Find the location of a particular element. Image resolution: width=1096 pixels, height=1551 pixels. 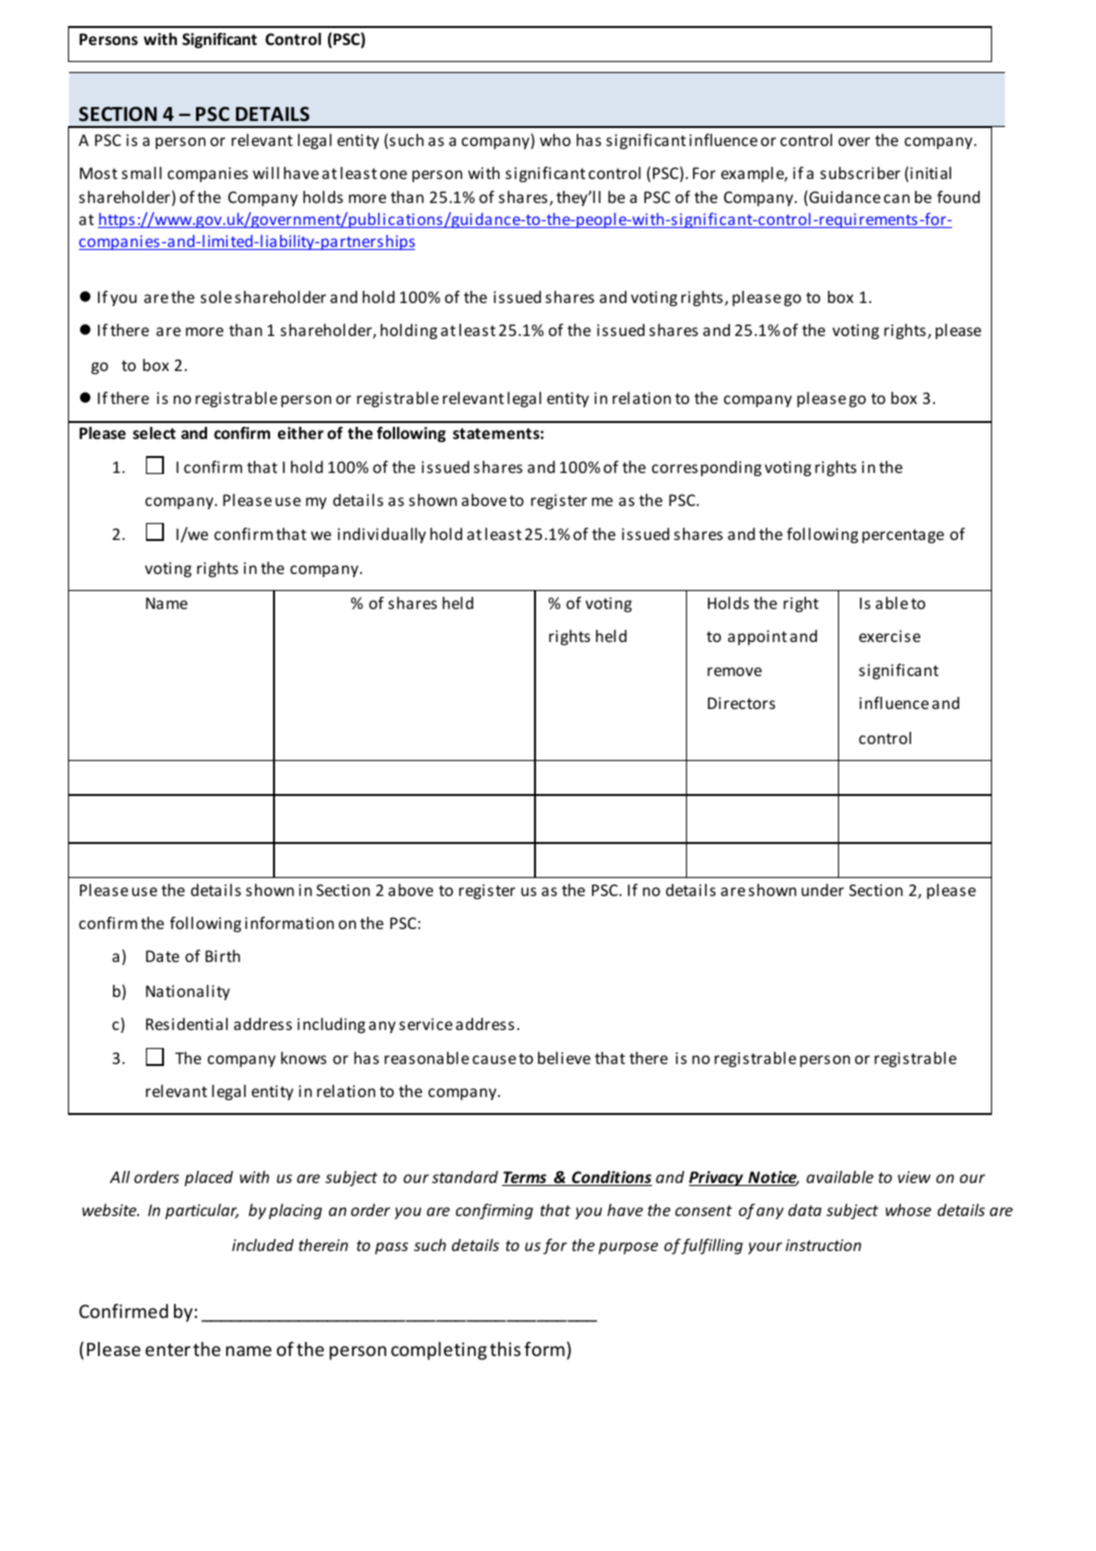

remove is located at coordinates (735, 671).
